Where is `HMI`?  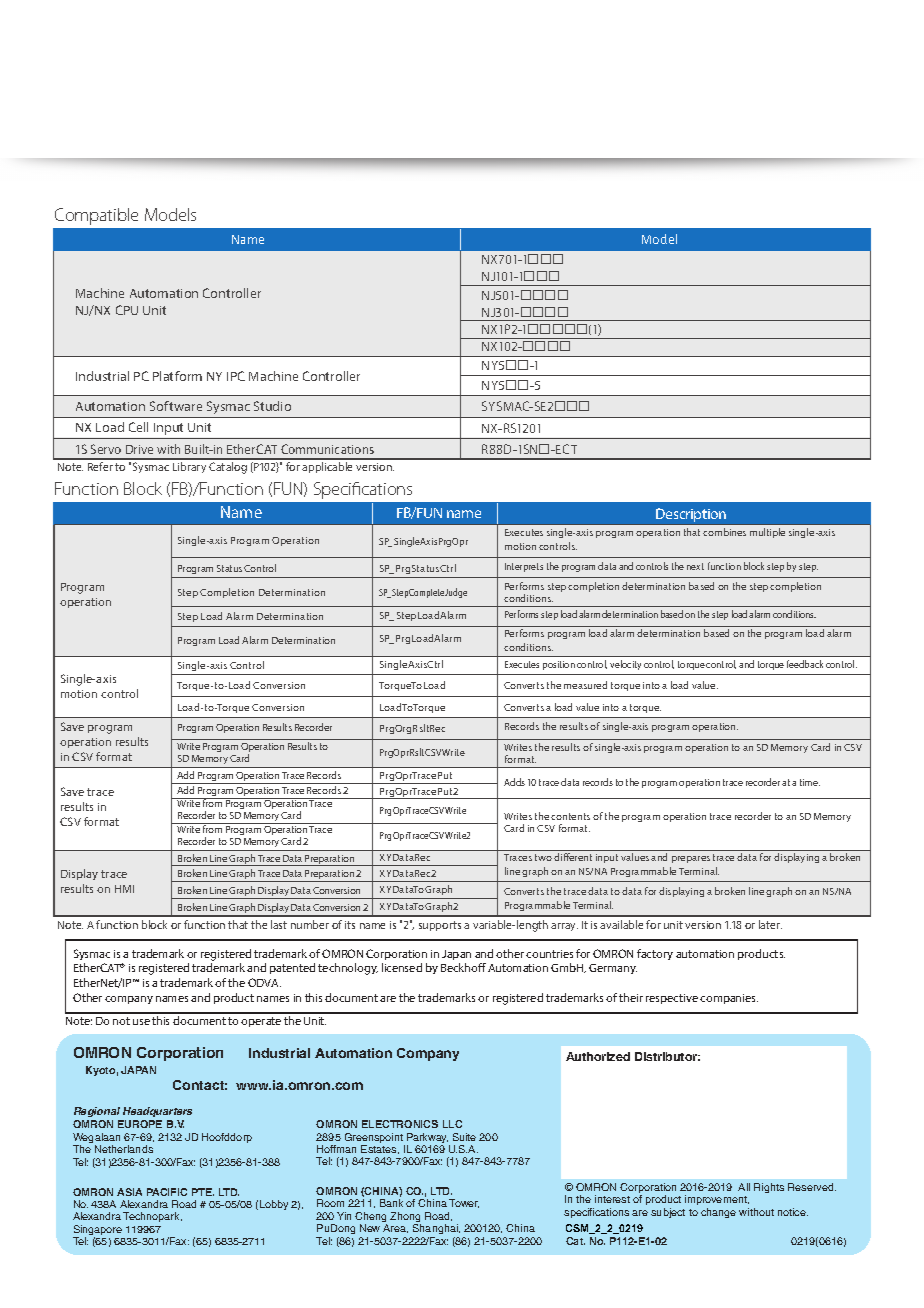 HMI is located at coordinates (124, 889).
